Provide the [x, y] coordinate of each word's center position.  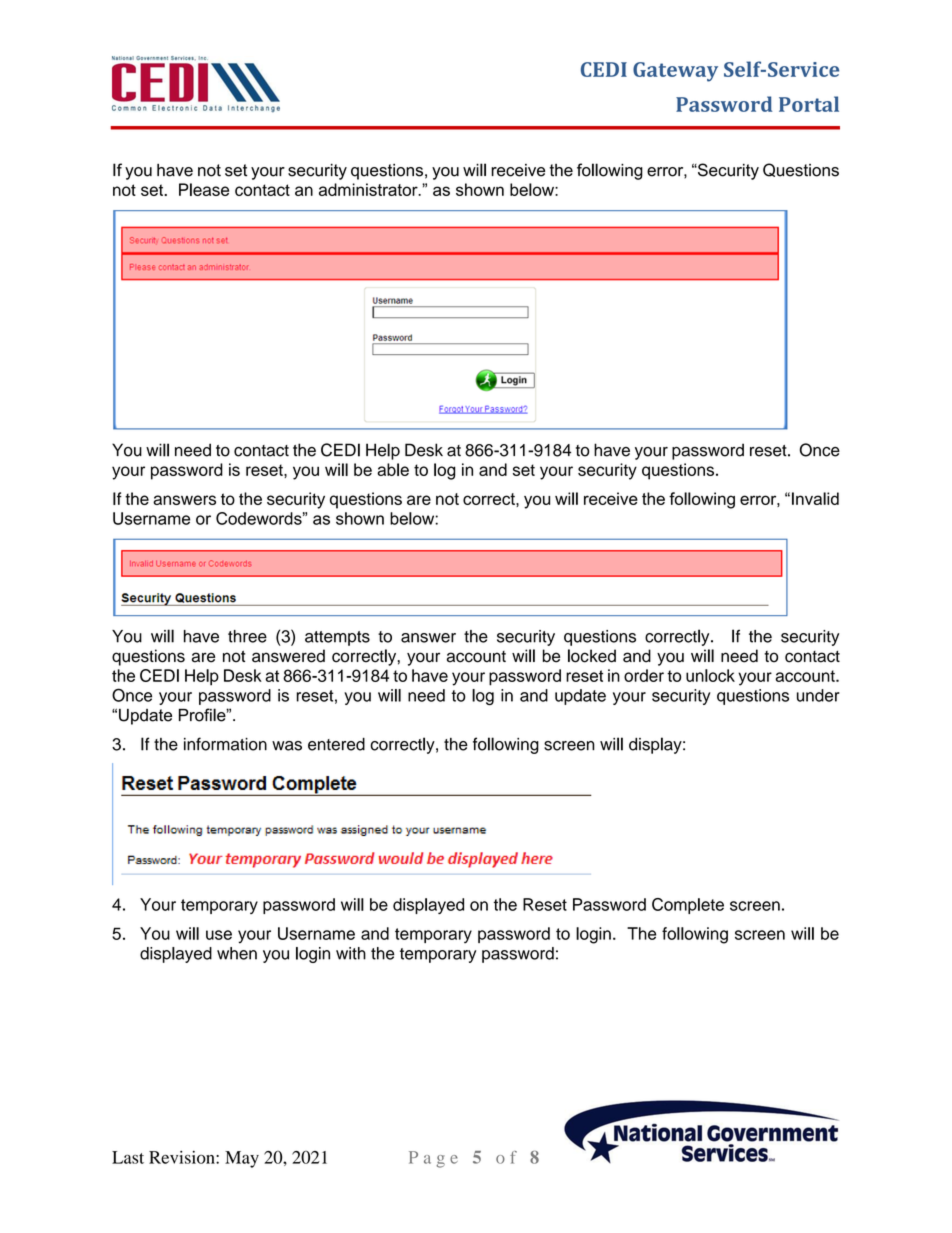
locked [592, 656]
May [242, 1159]
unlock [710, 675]
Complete [688, 906]
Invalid [815, 498]
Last [128, 1157]
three [247, 636]
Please [204, 189]
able [393, 469]
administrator [369, 189]
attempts [337, 638]
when [237, 953]
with [351, 953]
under [818, 695]
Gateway [675, 72]
